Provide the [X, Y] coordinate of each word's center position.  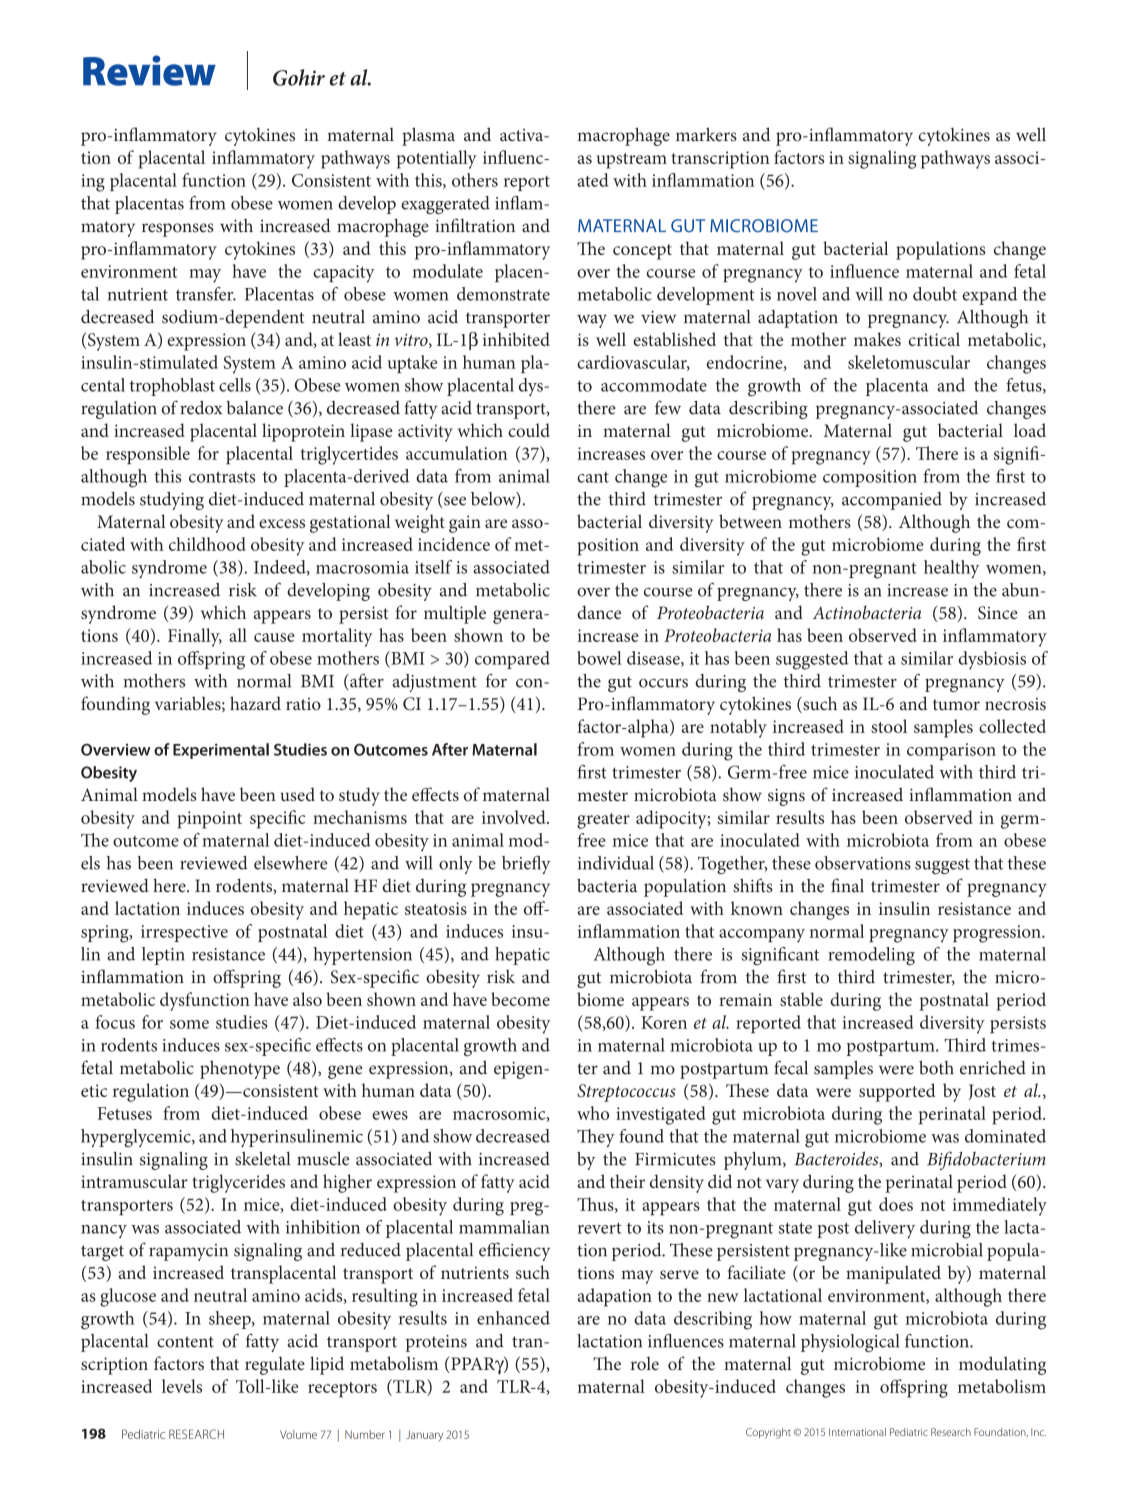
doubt [935, 294]
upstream [632, 161]
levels [182, 1386]
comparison [951, 751]
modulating [1002, 1365]
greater [603, 821]
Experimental [221, 751]
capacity [344, 274]
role [645, 1364]
